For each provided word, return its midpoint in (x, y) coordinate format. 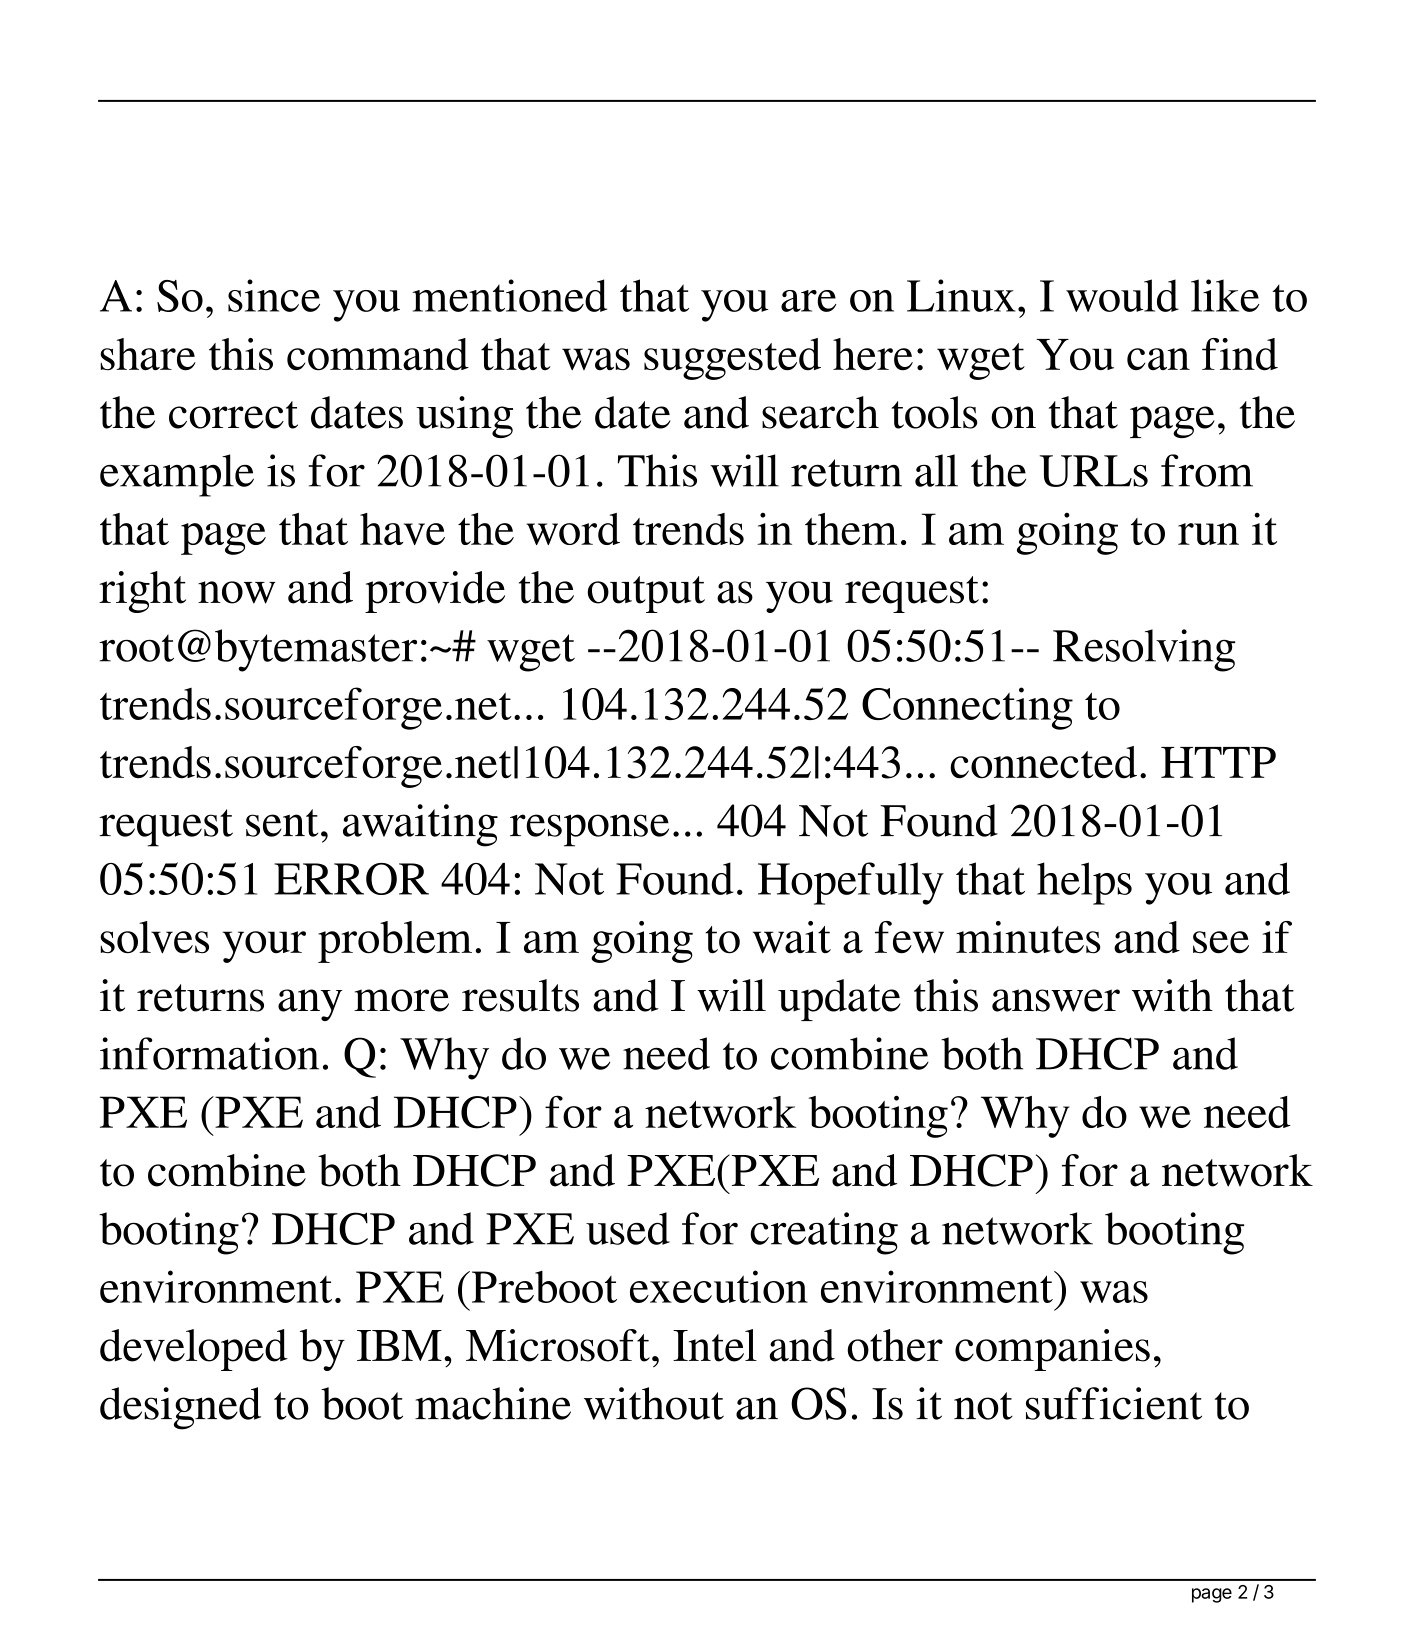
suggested (732, 359)
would (1122, 295)
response (589, 830)
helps (1084, 883)
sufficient (1114, 1403)
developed (194, 1350)
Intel (715, 1345)
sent (282, 823)
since (274, 295)
